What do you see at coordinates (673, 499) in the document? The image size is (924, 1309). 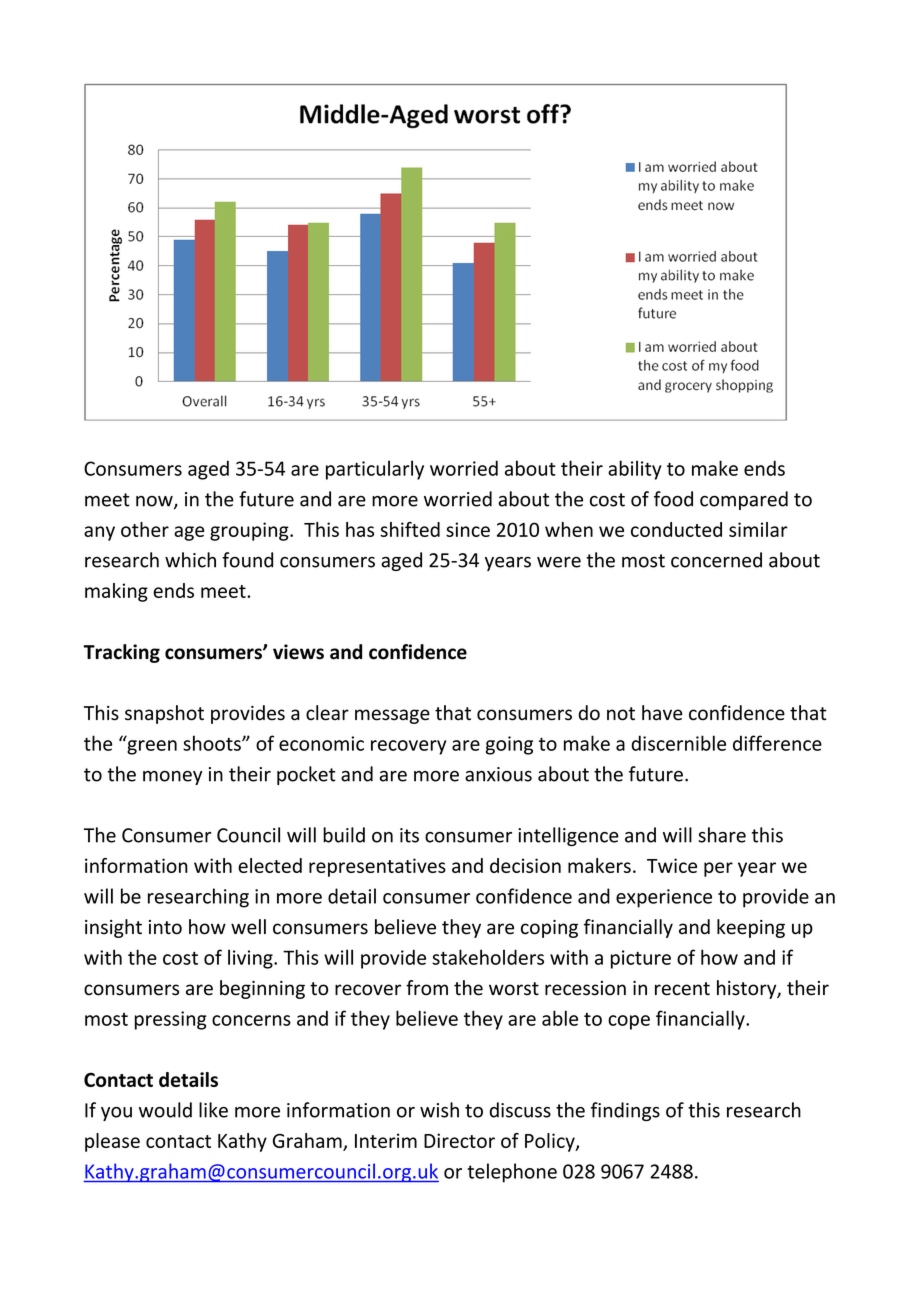 I see `food` at bounding box center [673, 499].
